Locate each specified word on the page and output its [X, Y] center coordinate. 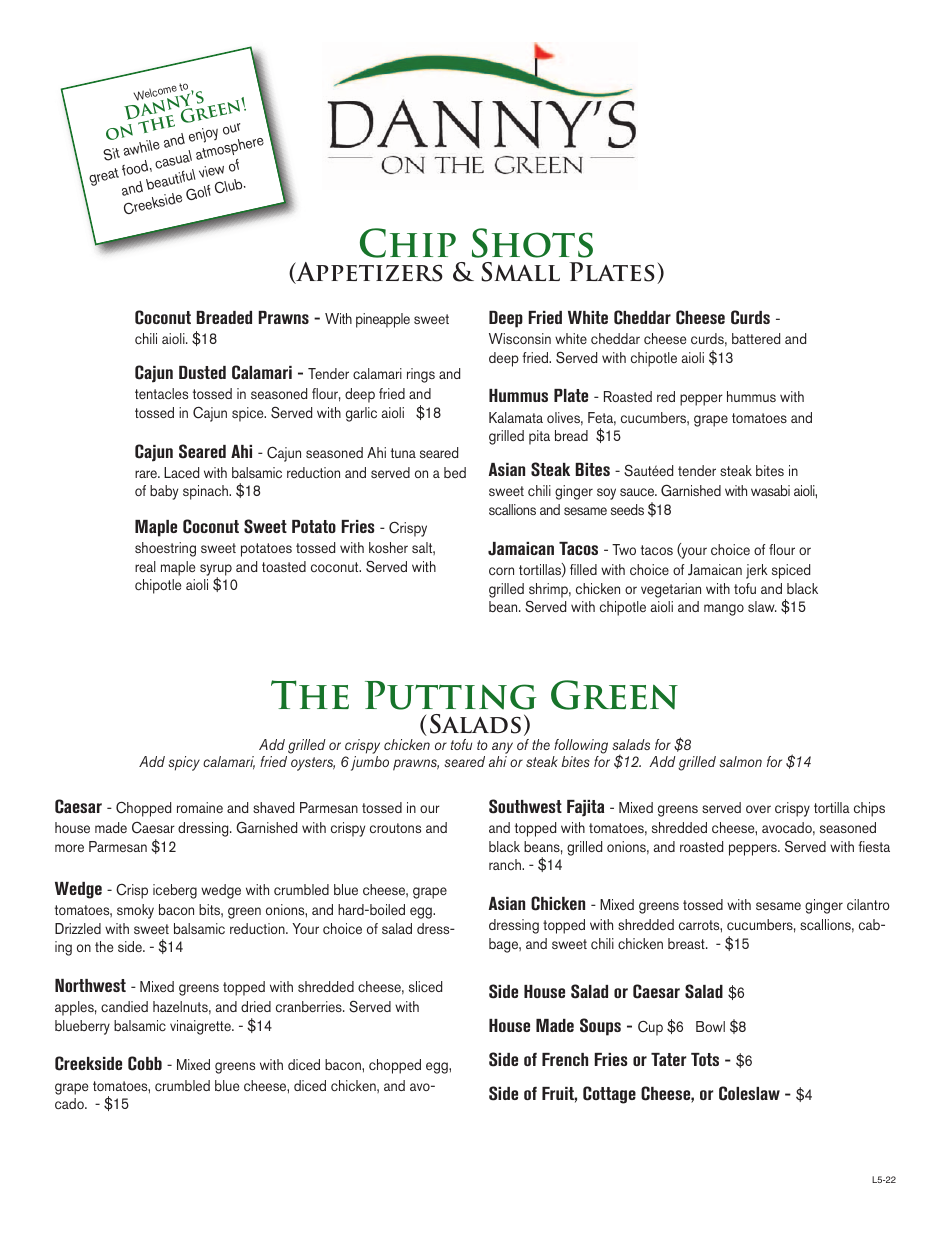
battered [756, 338]
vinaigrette [201, 1027]
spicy [184, 763]
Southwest [525, 806]
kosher [388, 547]
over [758, 809]
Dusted [202, 372]
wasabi [770, 490]
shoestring [165, 549]
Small [520, 272]
